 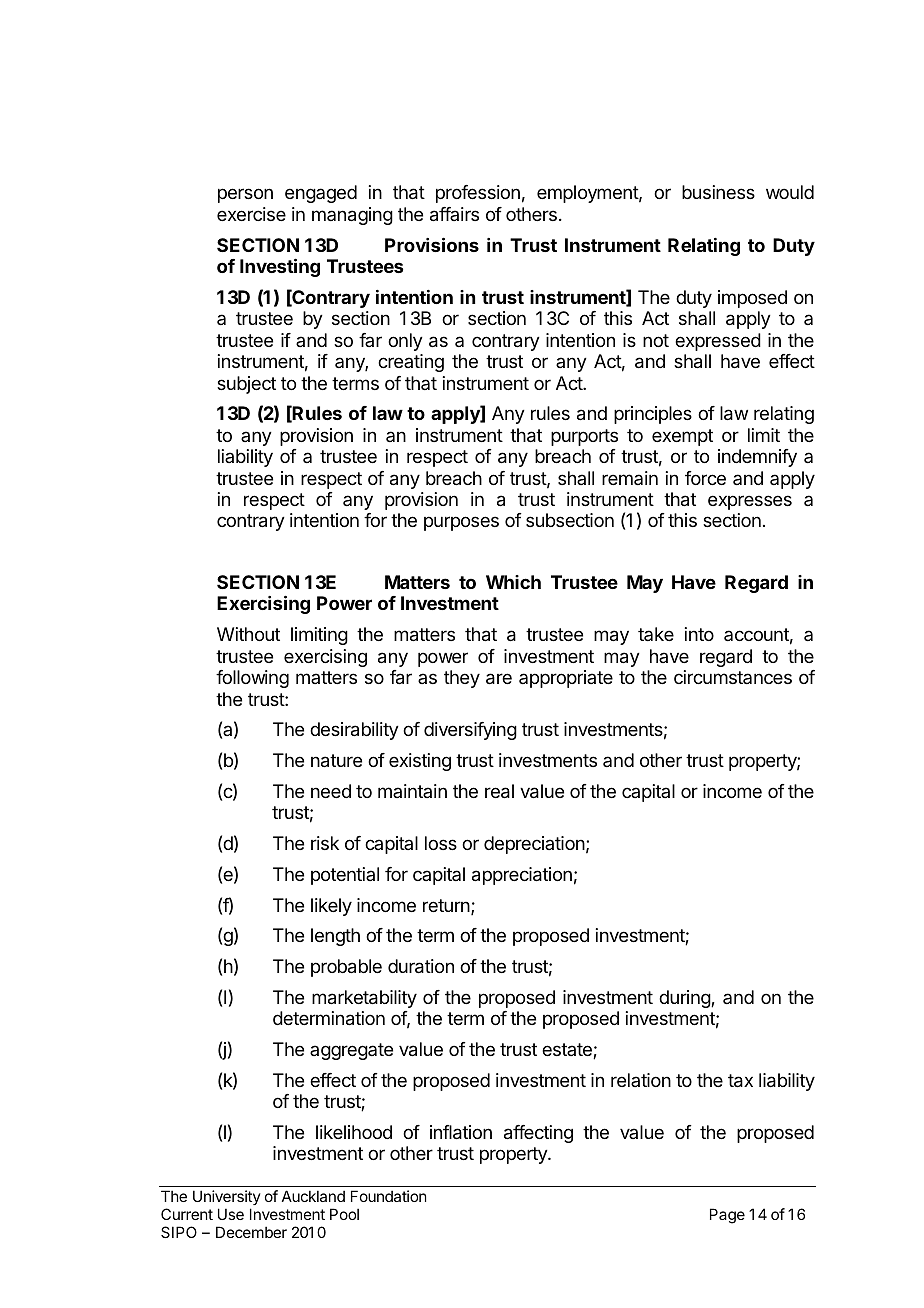 What do you see at coordinates (718, 192) in the page?
I see `business` at bounding box center [718, 192].
